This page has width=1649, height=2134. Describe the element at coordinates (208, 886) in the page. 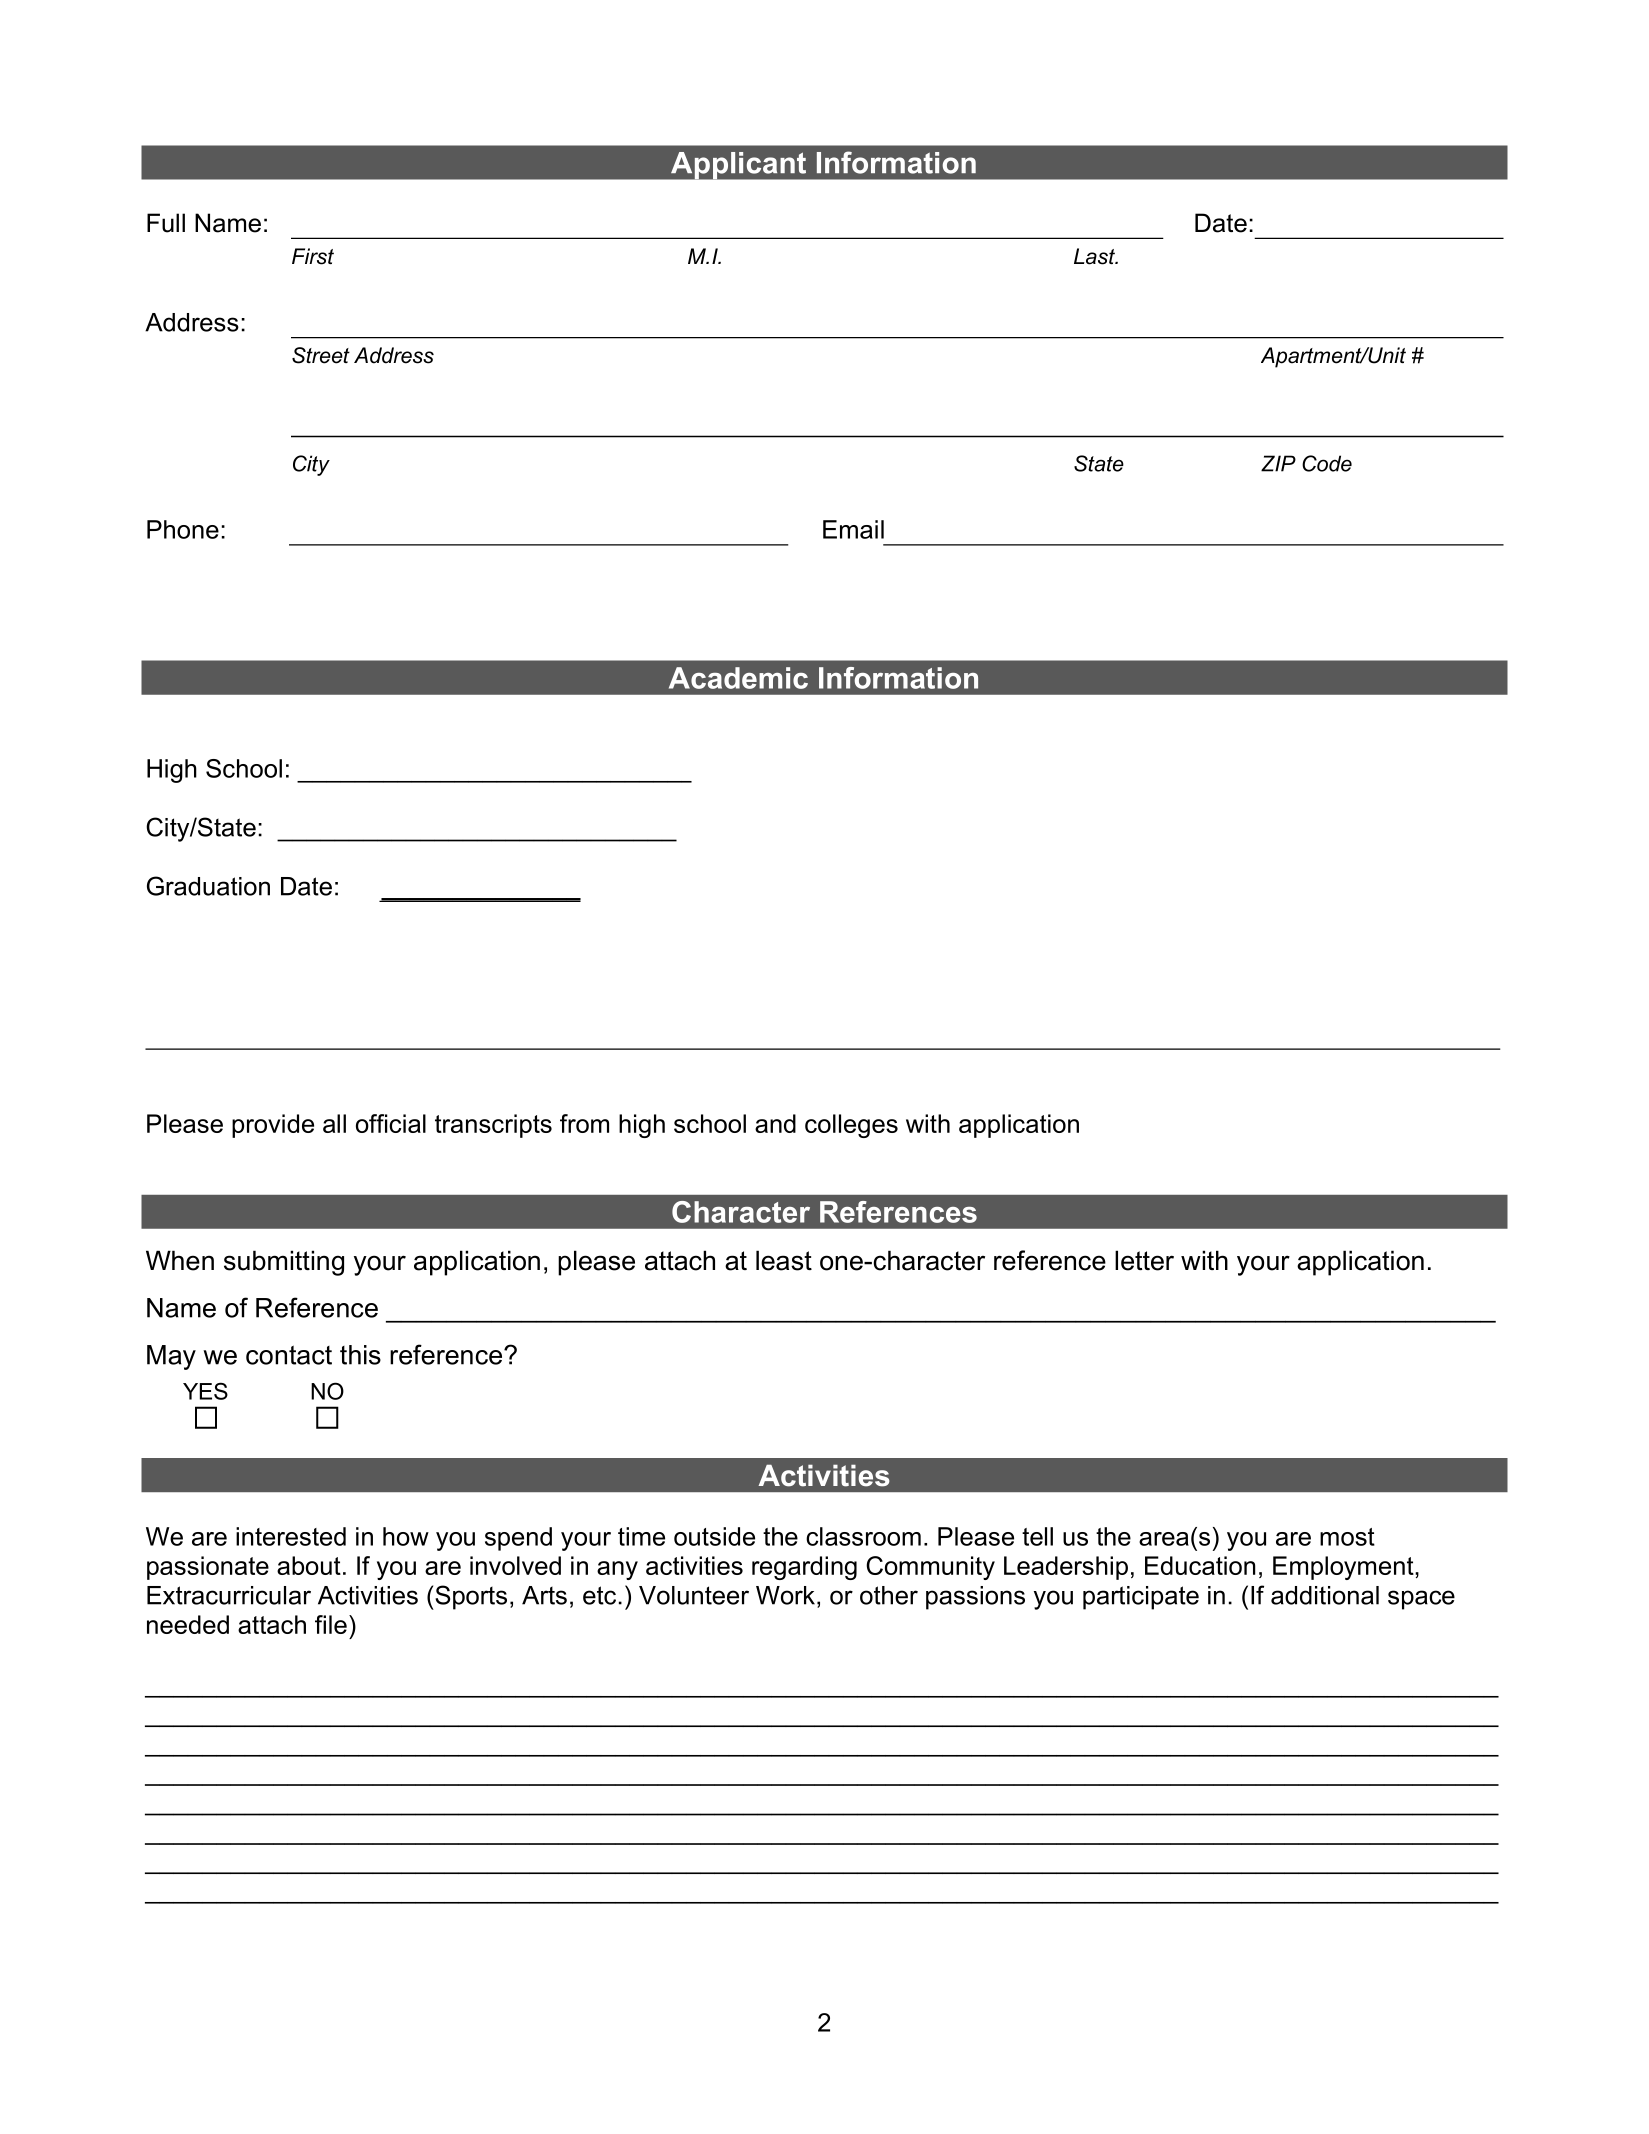

I see `Graduation` at that location.
